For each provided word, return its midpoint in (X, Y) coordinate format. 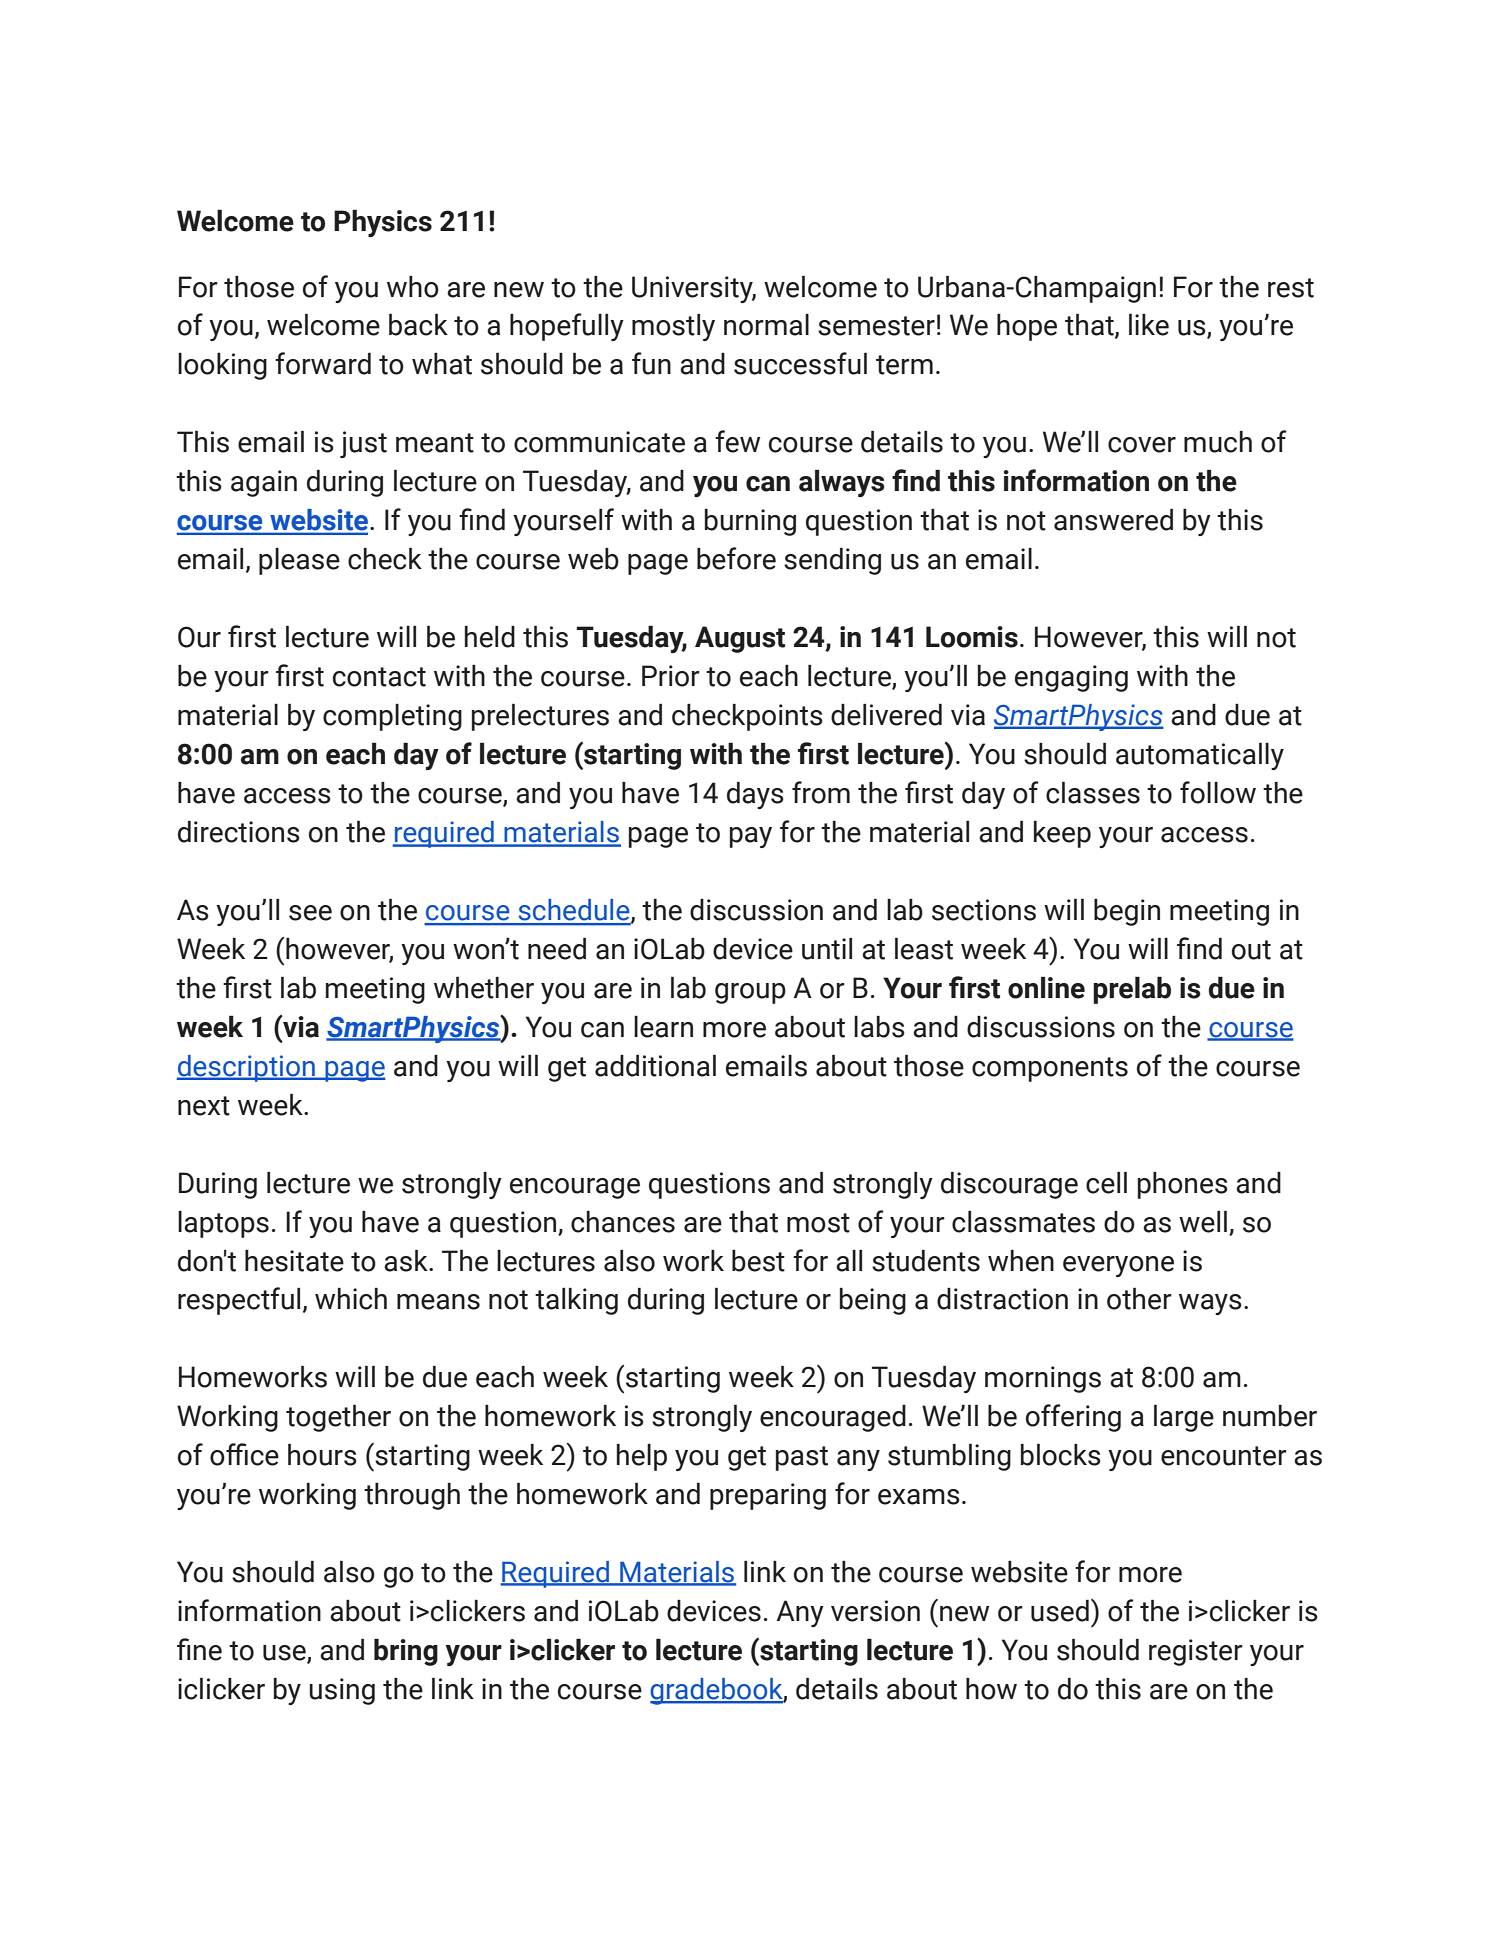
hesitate (294, 1261)
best (758, 1261)
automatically (1200, 756)
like (1149, 325)
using (342, 1691)
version (875, 1611)
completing (392, 717)
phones (1183, 1185)
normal (766, 325)
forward (323, 363)
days (755, 795)
